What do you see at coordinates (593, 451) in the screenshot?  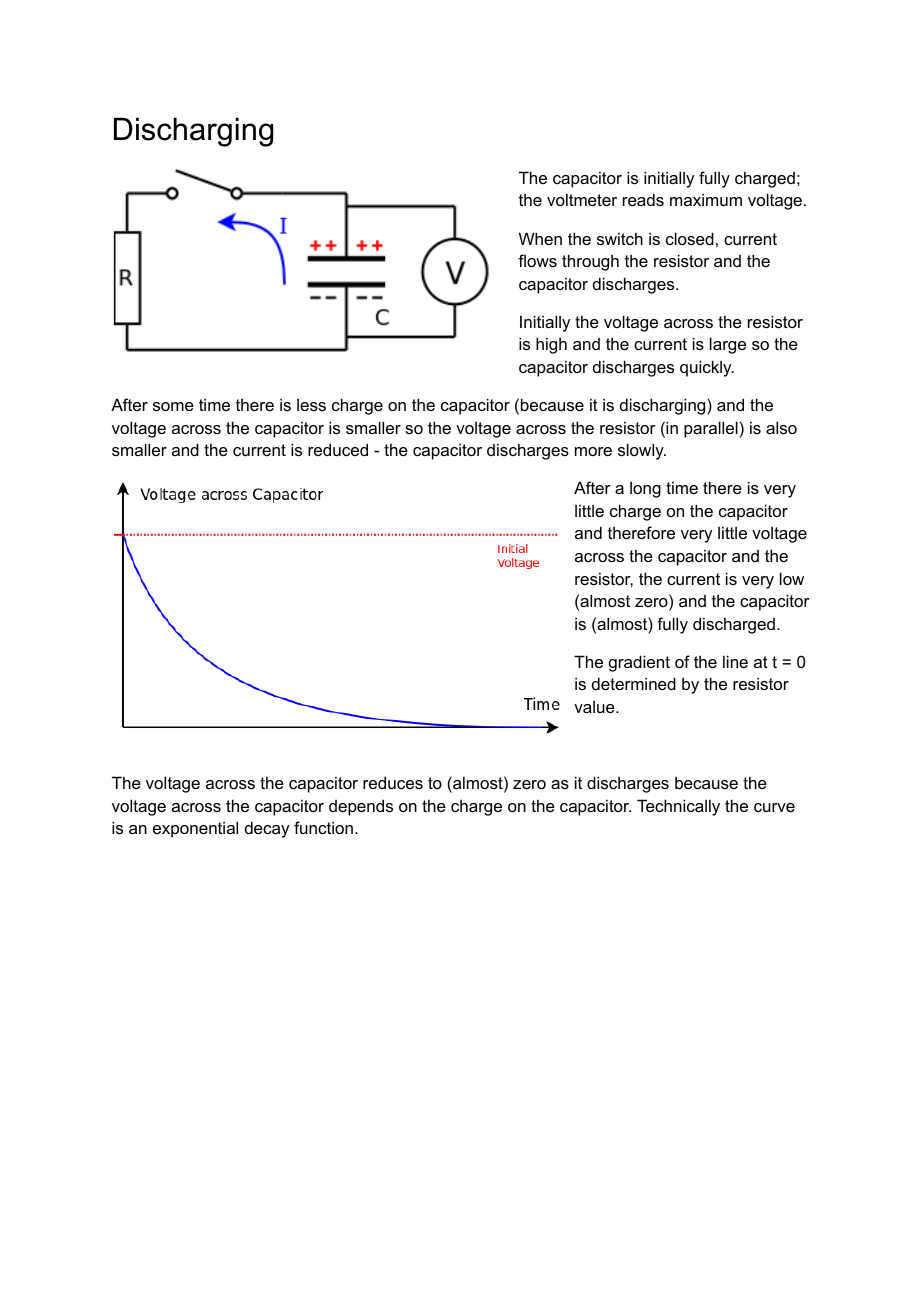 I see `more` at bounding box center [593, 451].
